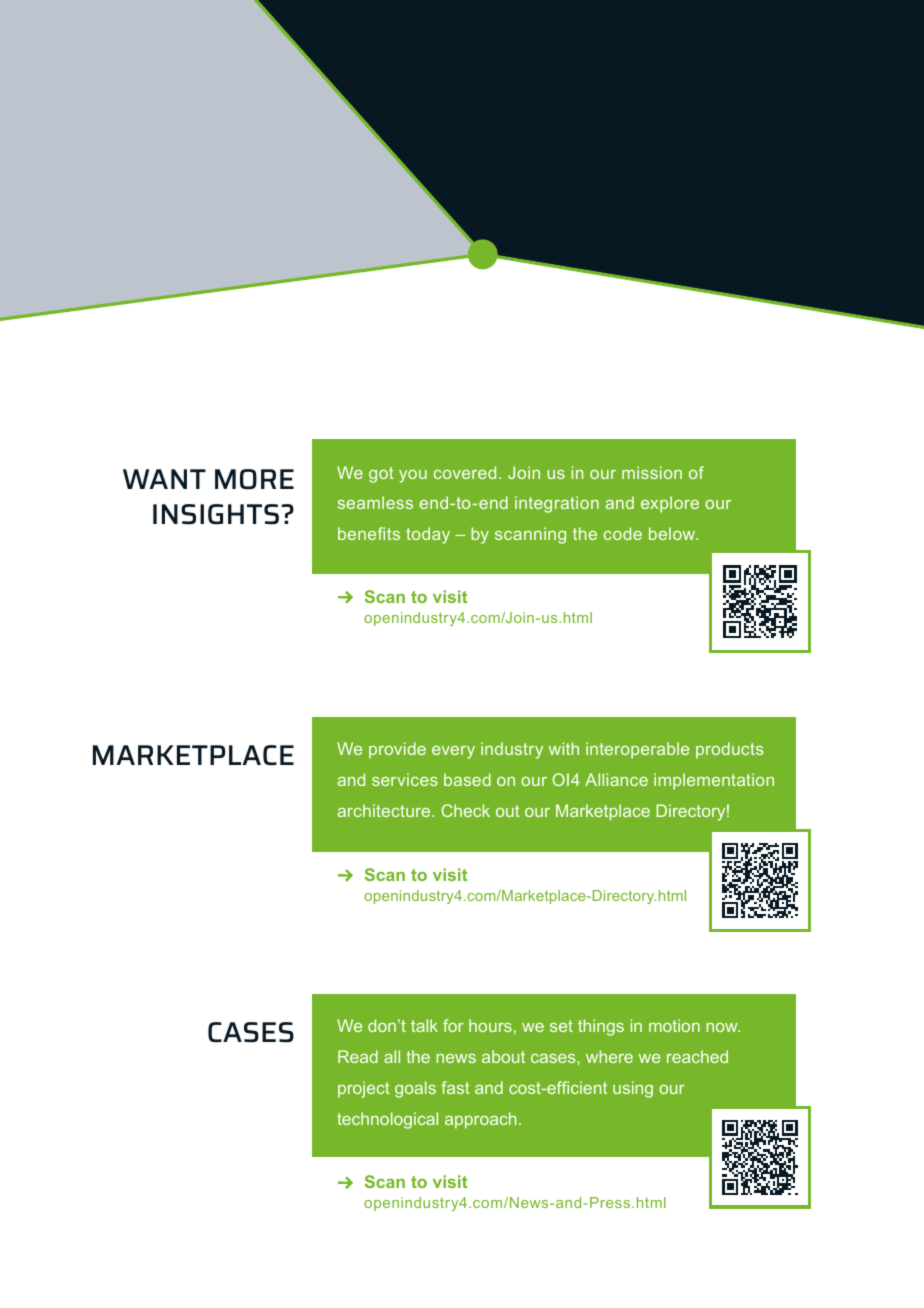 This page has height=1308, width=924. I want to click on explore, so click(670, 504).
